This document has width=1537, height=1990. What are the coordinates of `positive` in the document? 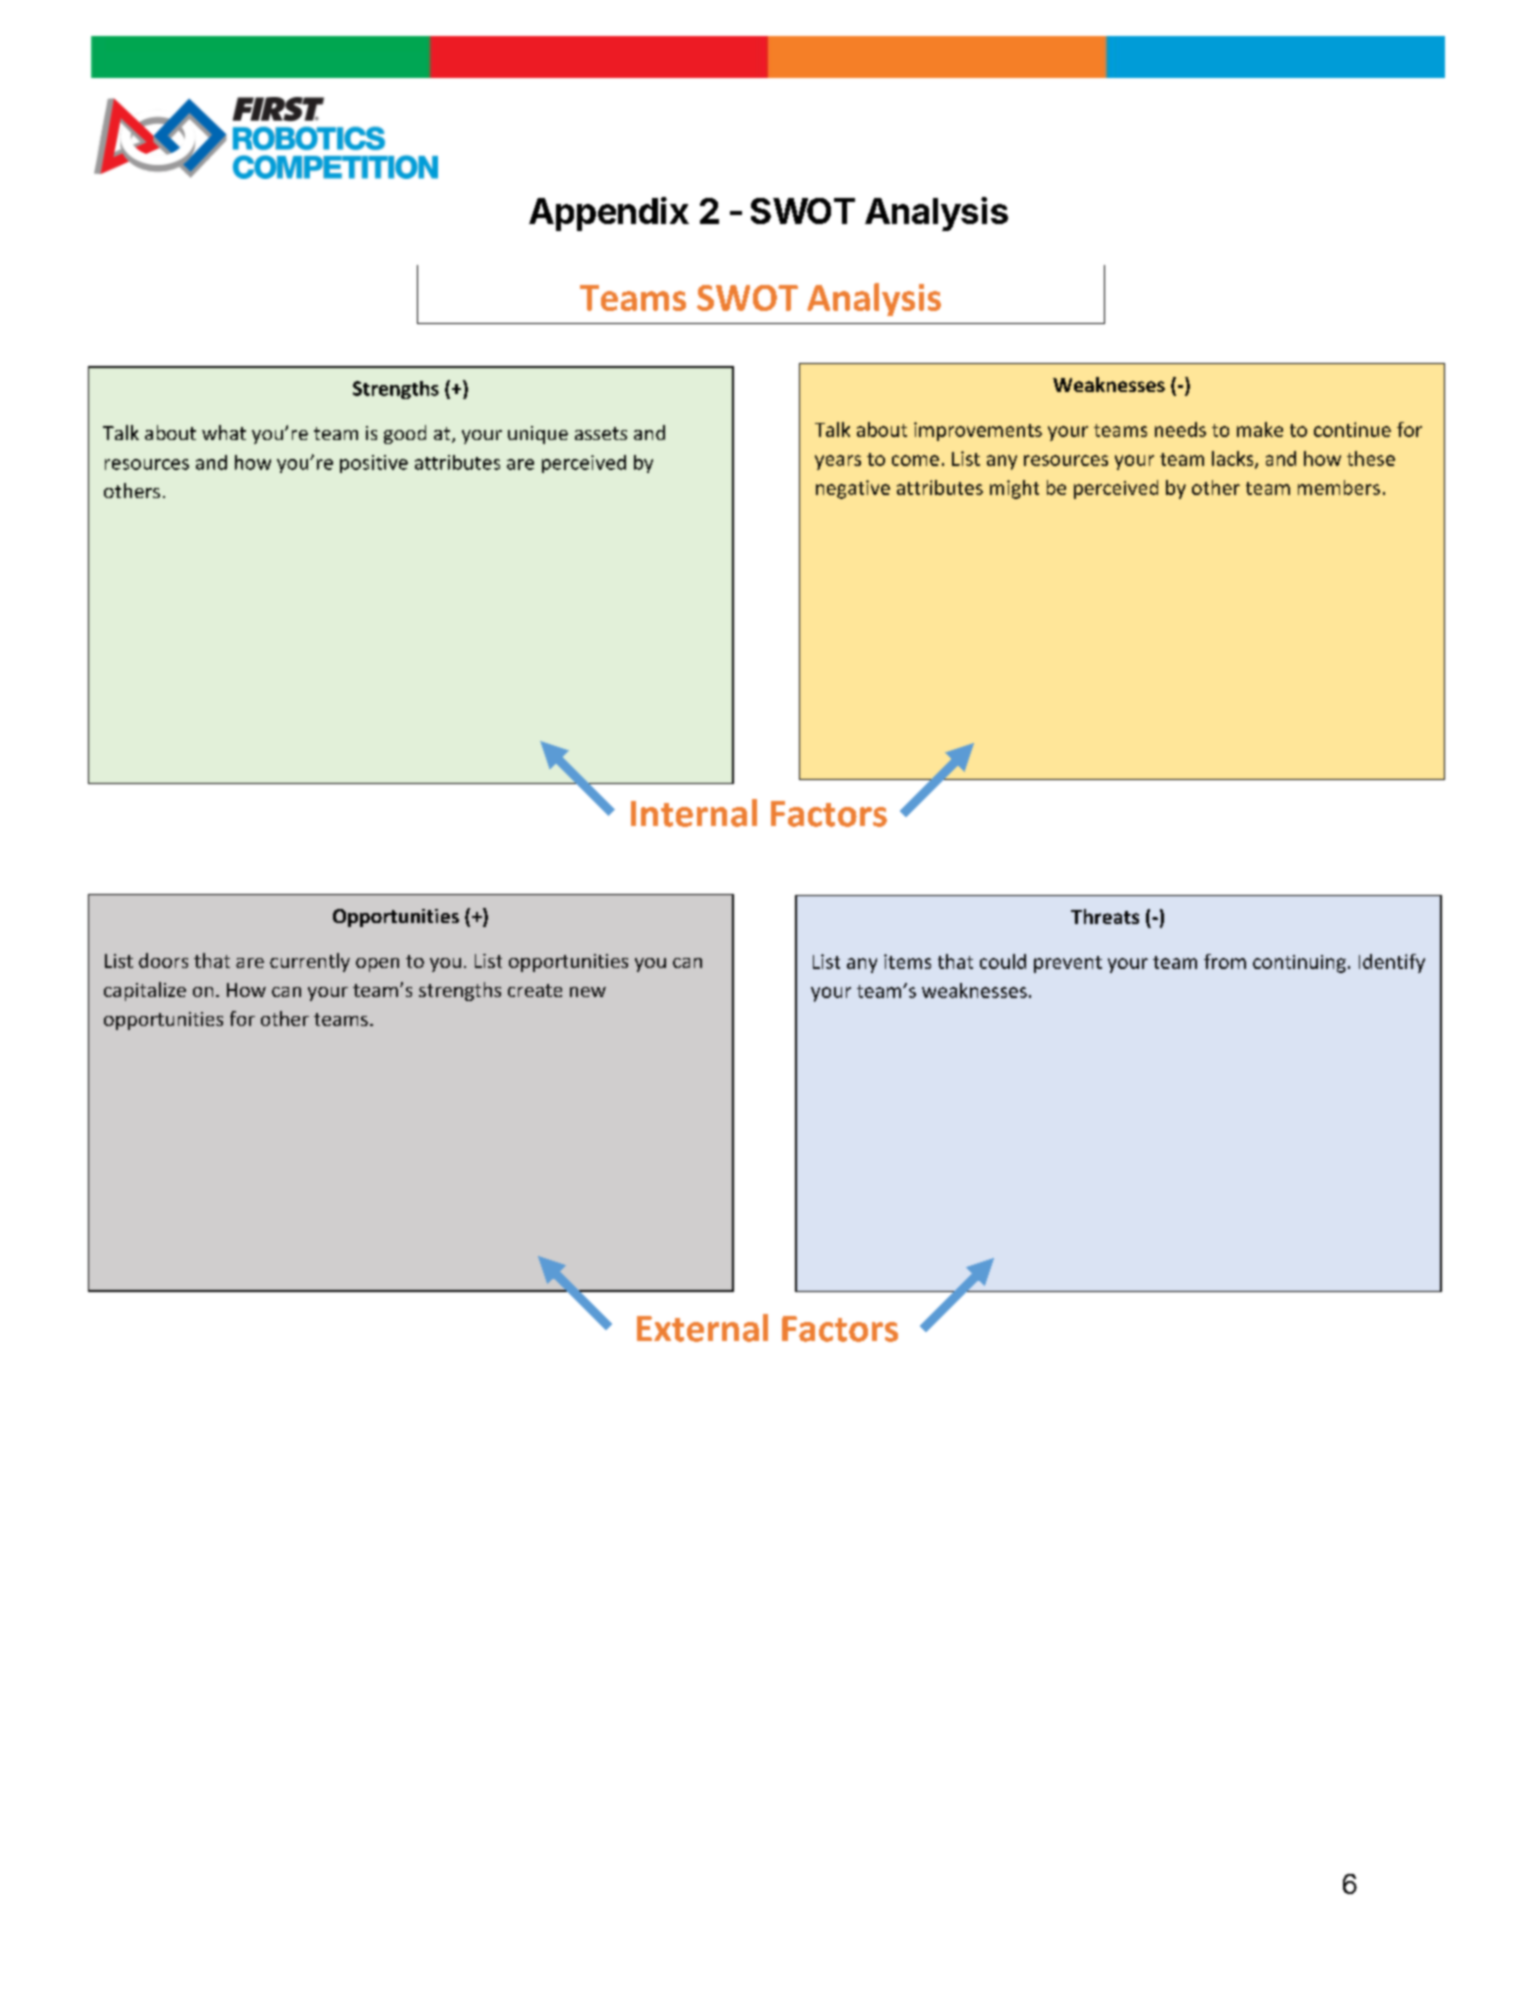 It's located at (374, 464).
